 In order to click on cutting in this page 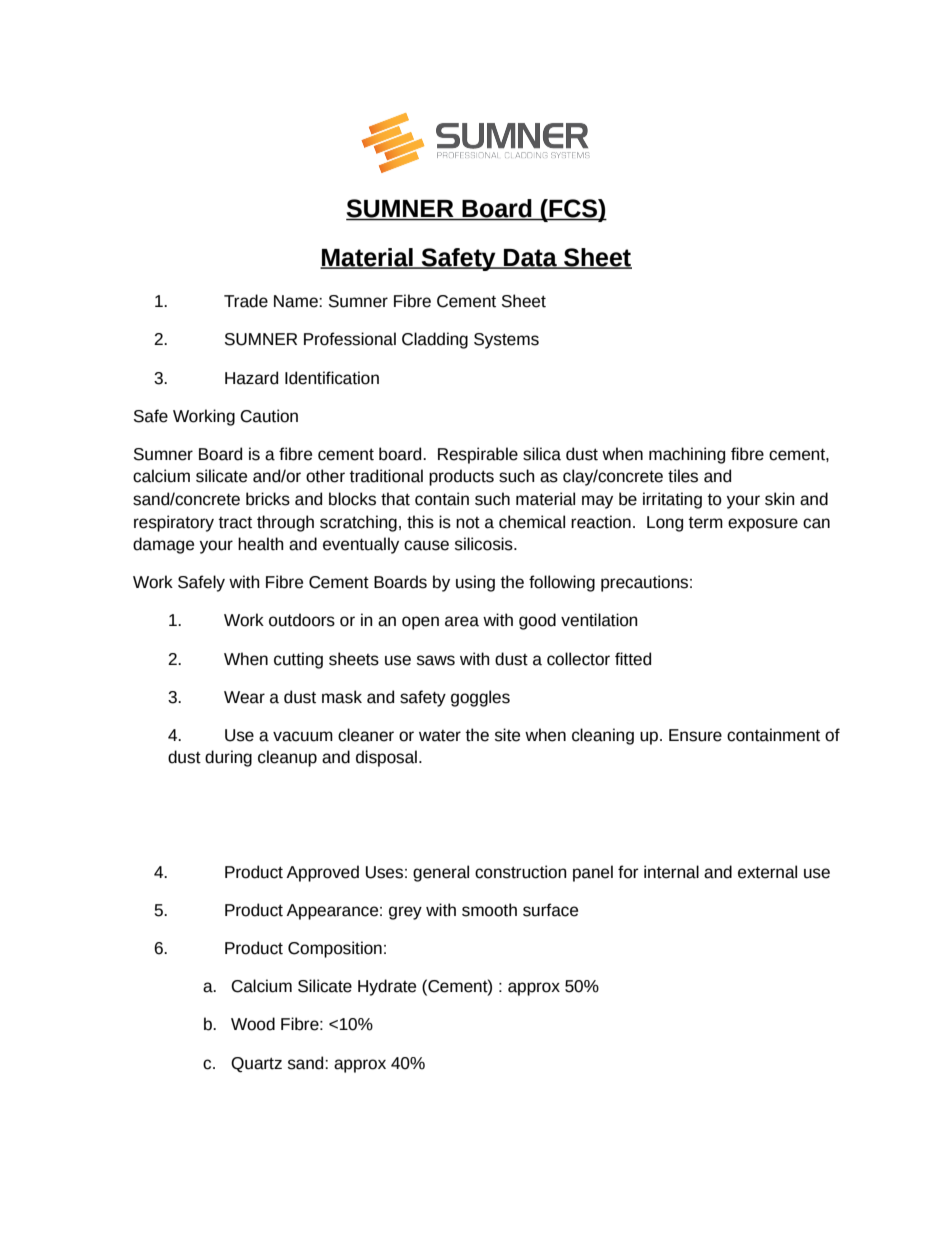, I will do `click(298, 660)`.
